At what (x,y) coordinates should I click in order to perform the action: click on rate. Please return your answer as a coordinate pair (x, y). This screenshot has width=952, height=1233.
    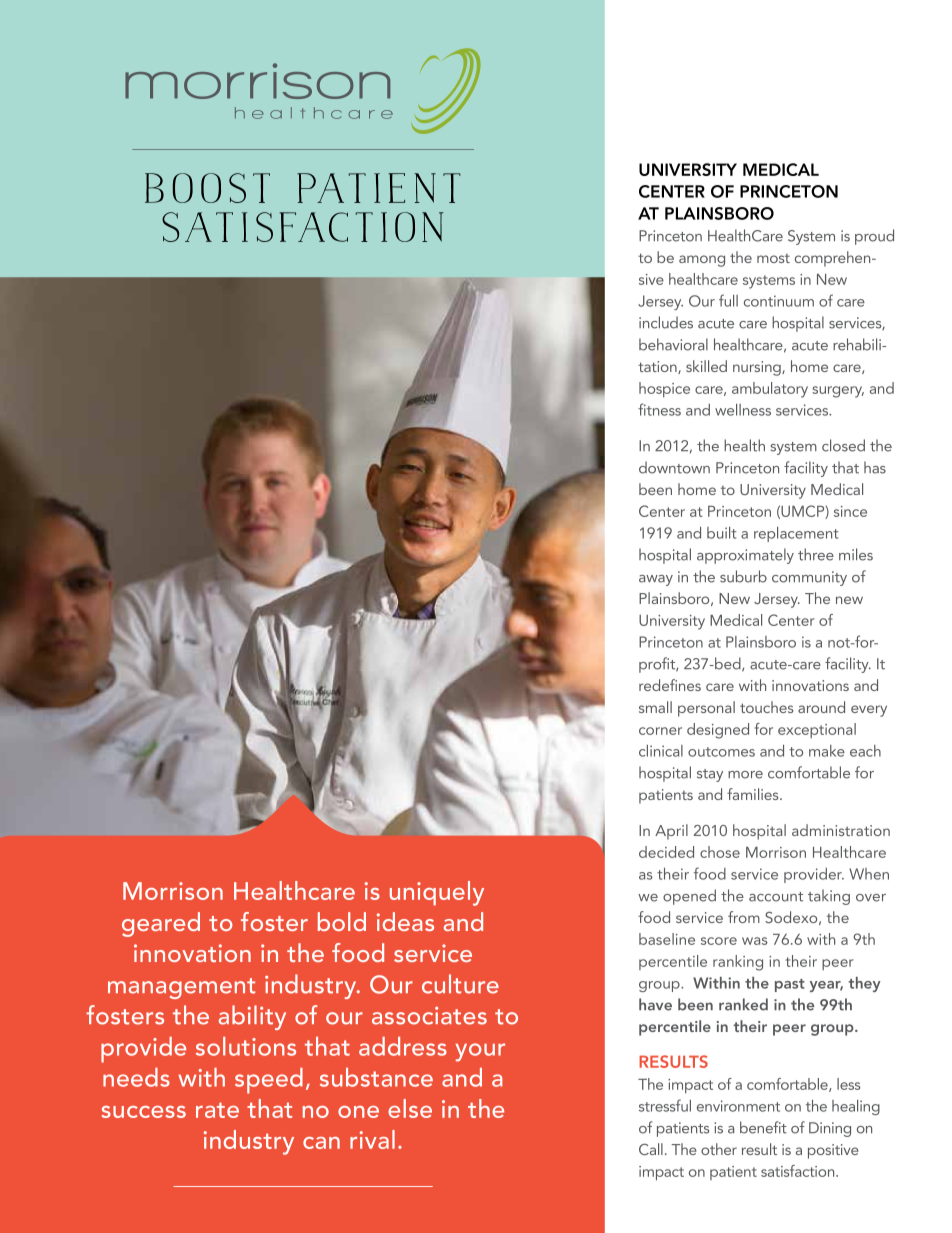
    Looking at the image, I should click on (217, 1110).
